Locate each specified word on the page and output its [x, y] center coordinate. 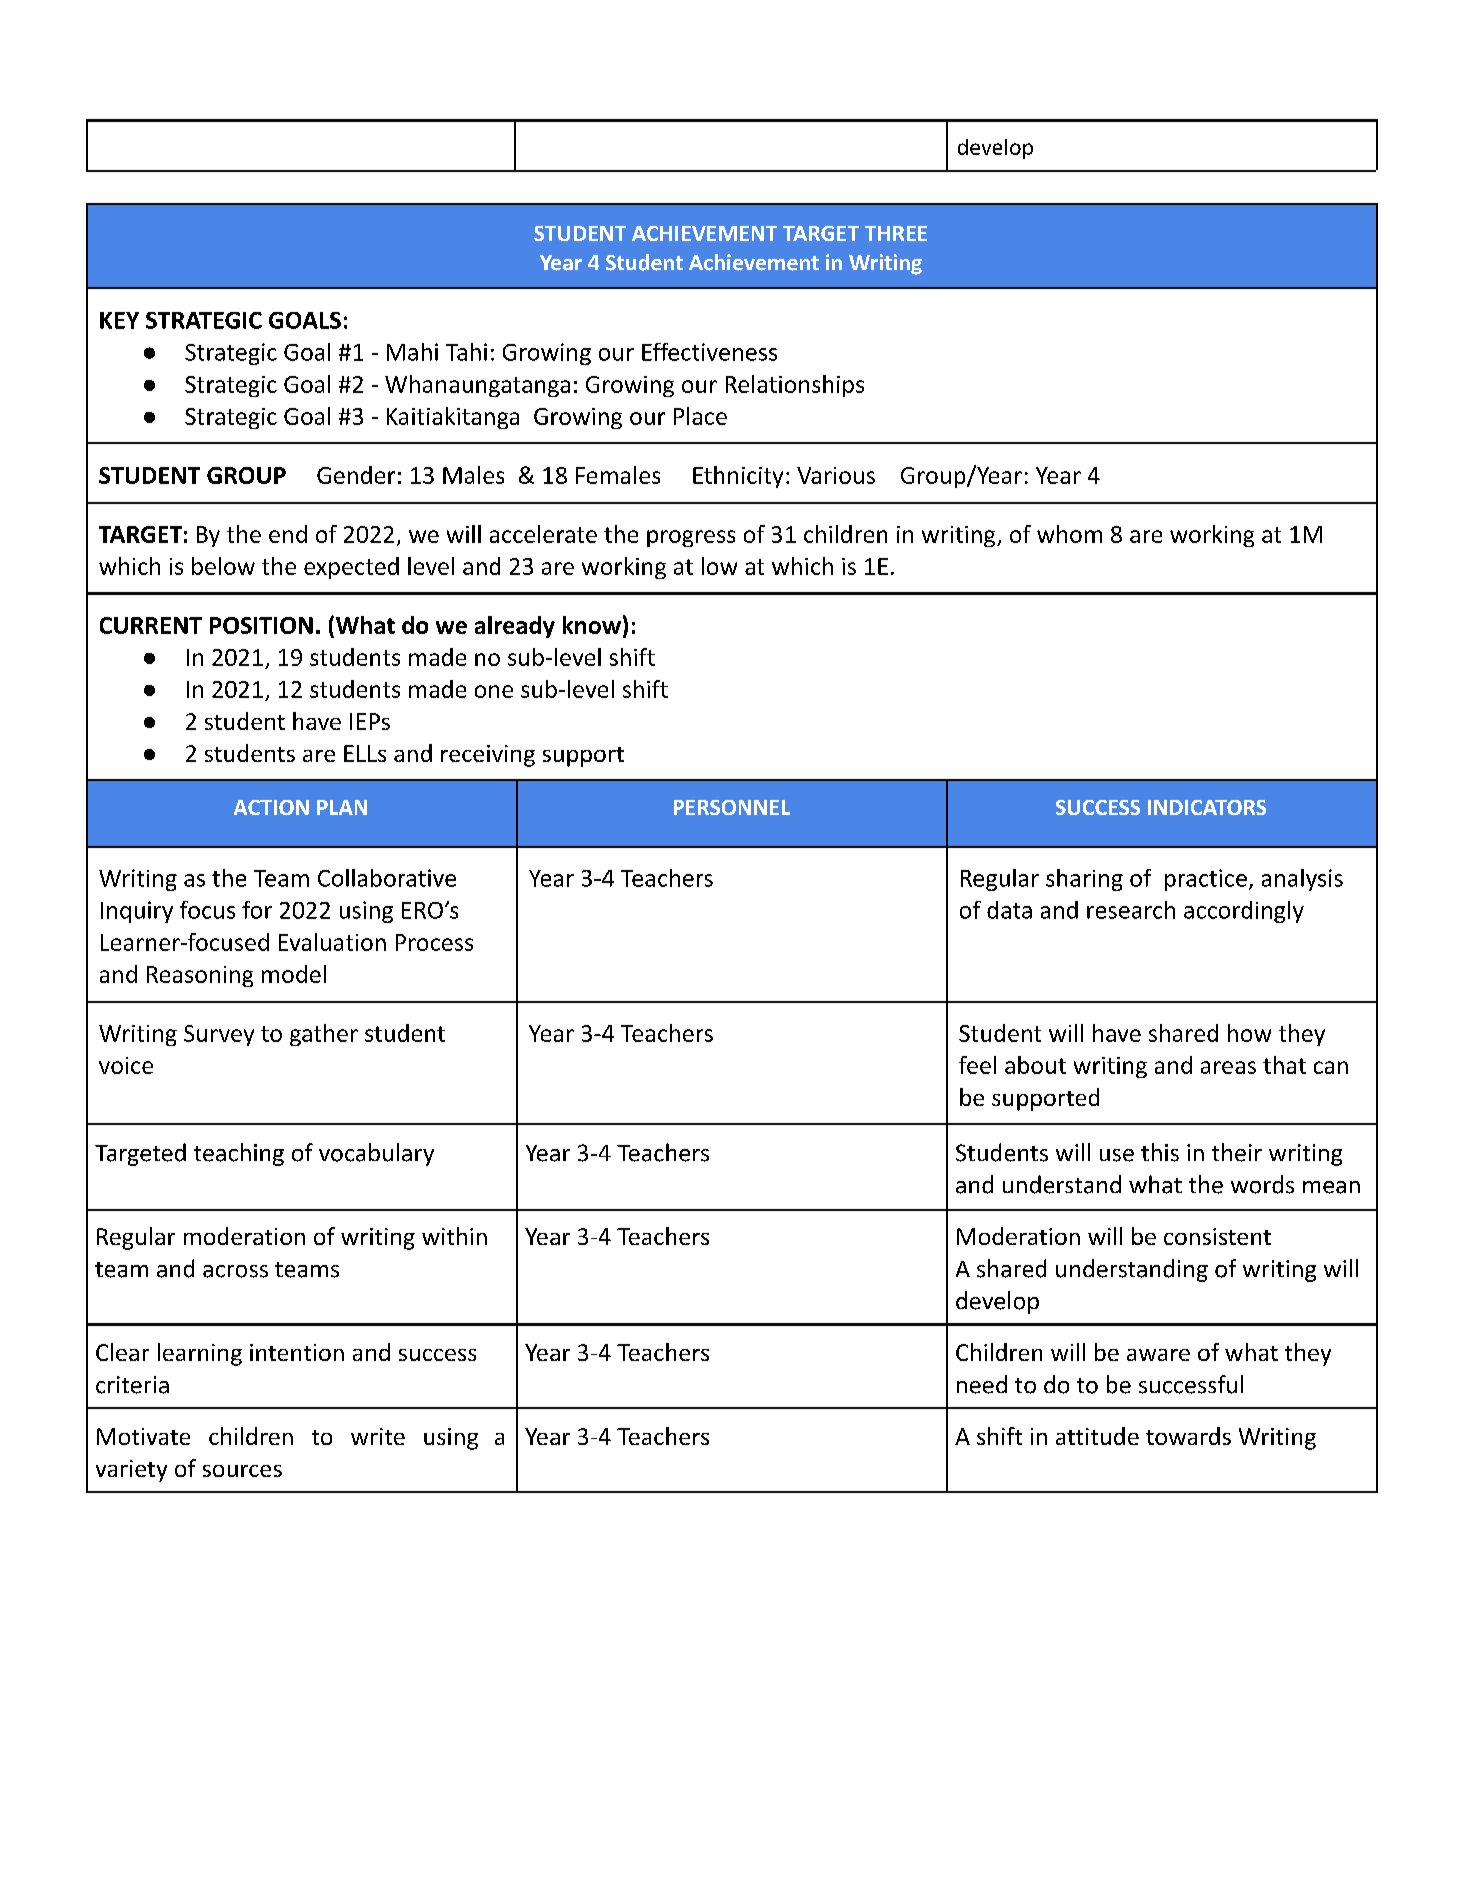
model [294, 974]
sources [242, 1471]
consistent [1217, 1236]
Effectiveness [709, 352]
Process [434, 942]
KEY [119, 320]
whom [1069, 534]
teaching [239, 1154]
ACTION [271, 807]
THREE [896, 233]
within [454, 1236]
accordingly [1244, 912]
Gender [356, 475]
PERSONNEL [732, 807]
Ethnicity [738, 477]
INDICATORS [1207, 807]
